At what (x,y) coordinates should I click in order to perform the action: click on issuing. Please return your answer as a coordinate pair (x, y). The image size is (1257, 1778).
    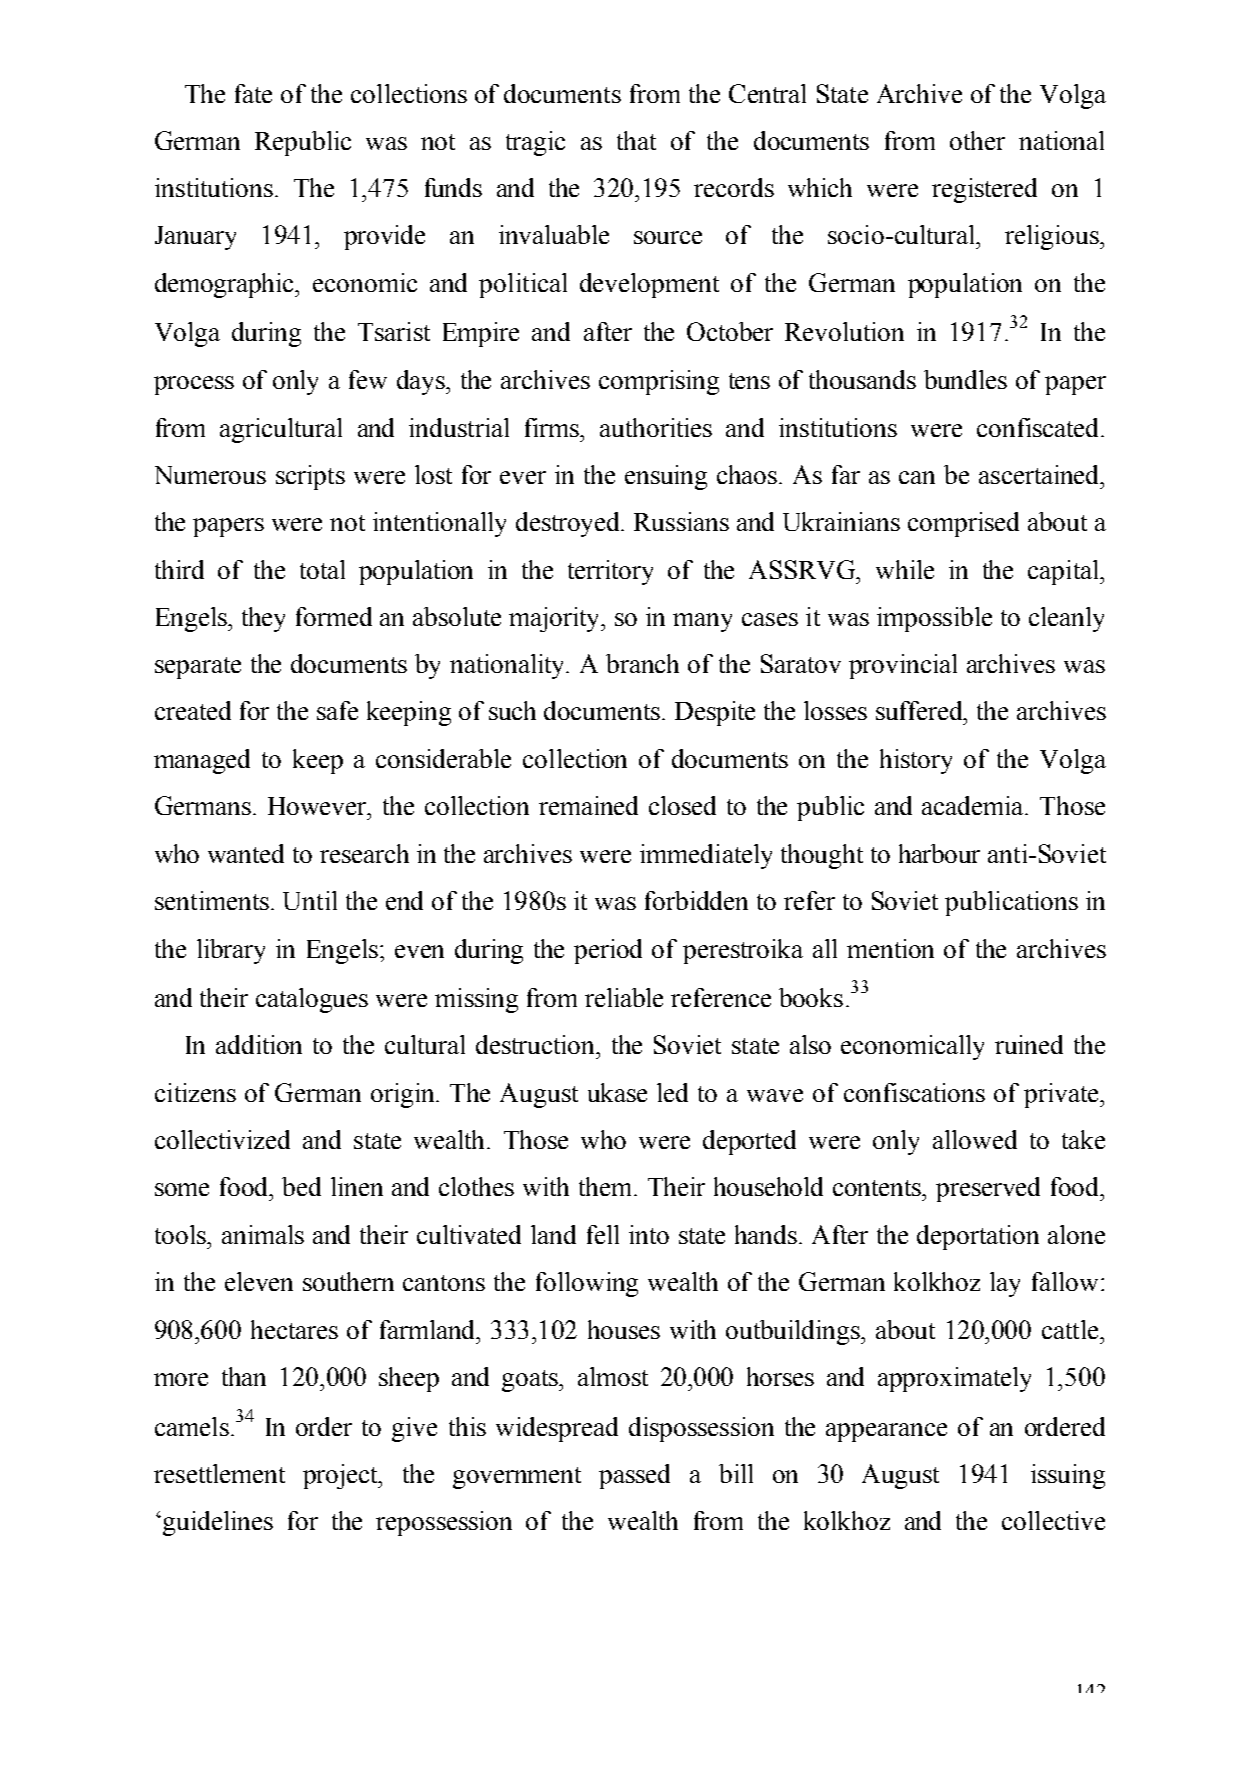
    Looking at the image, I should click on (1068, 1476).
